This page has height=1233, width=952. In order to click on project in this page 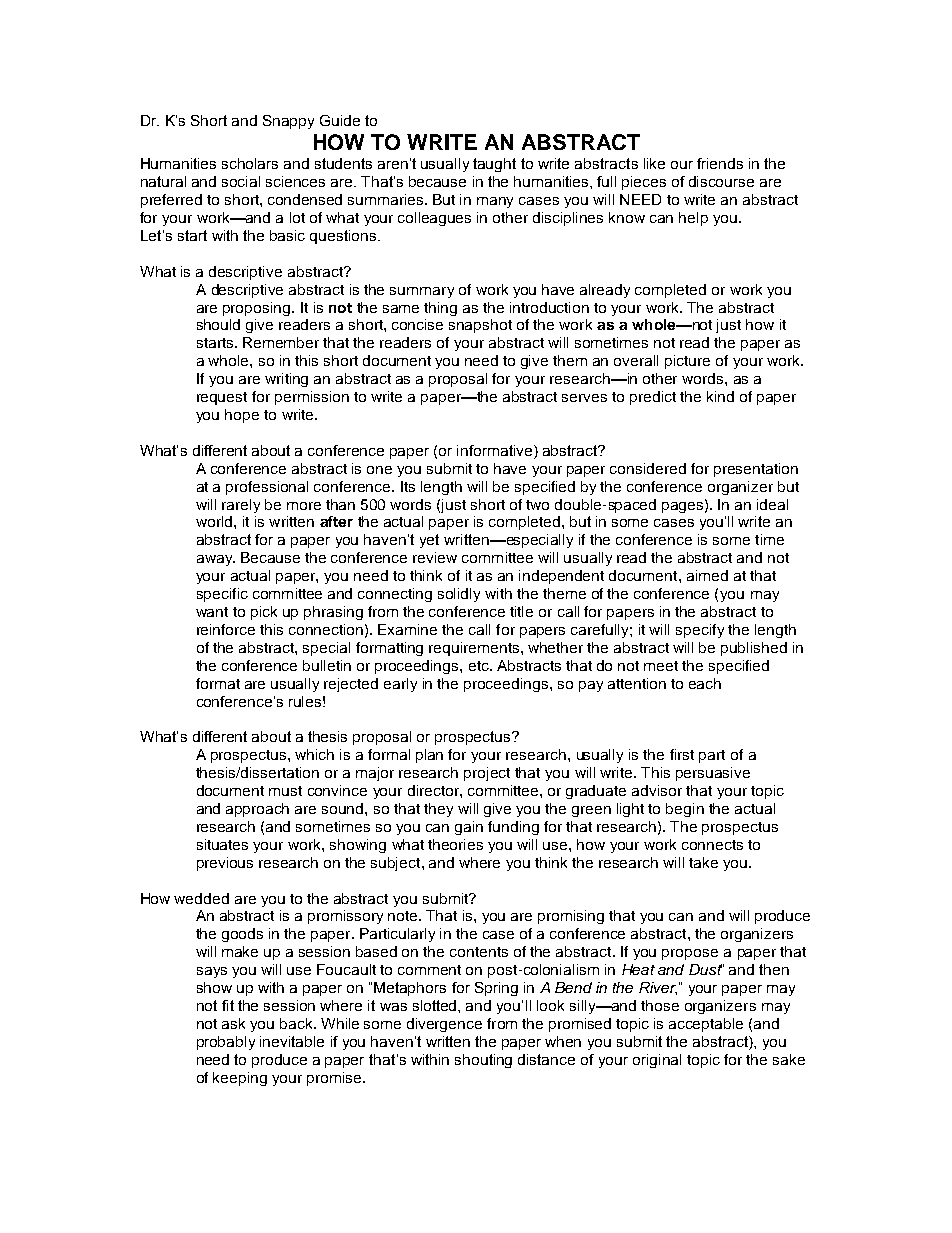, I will do `click(487, 774)`.
